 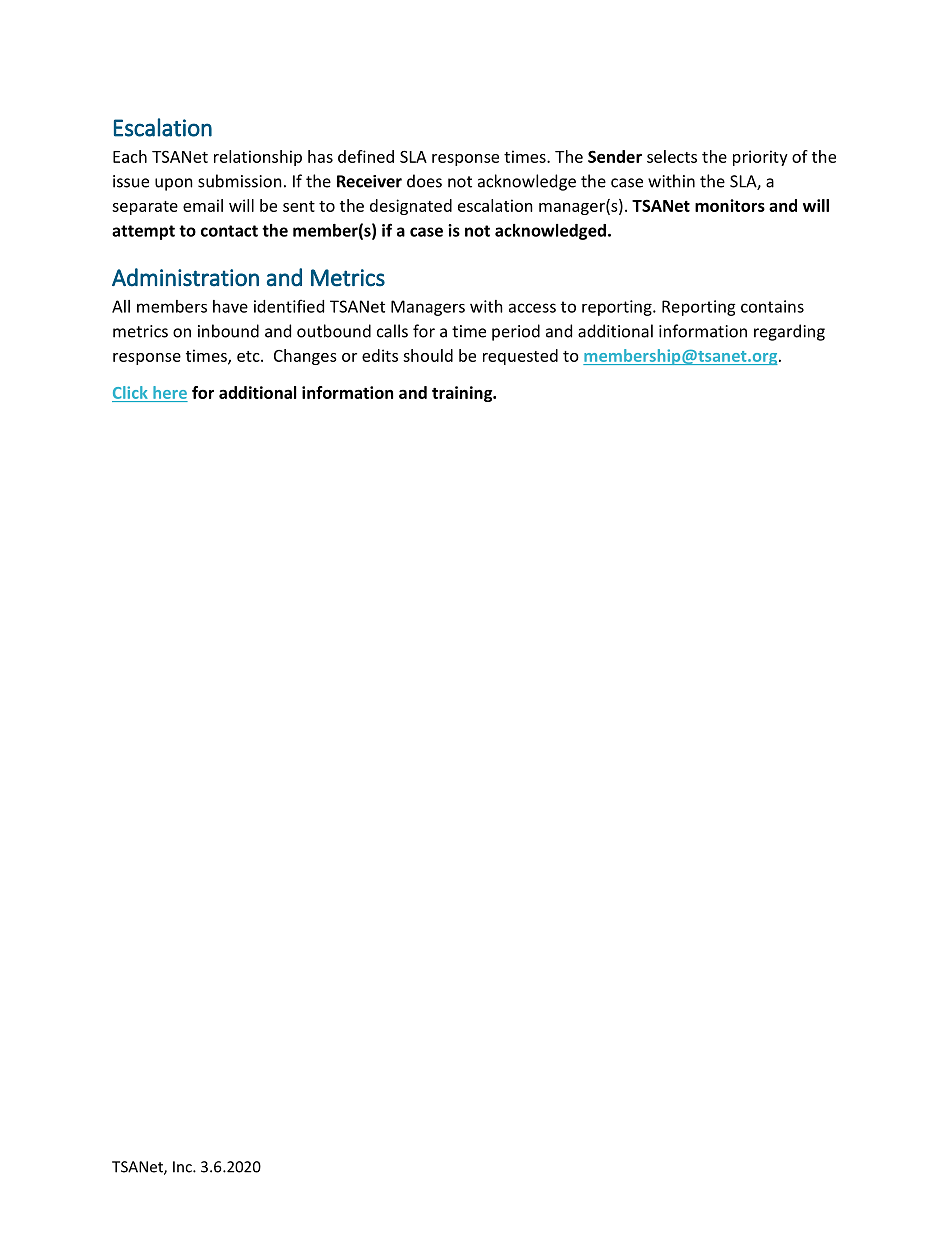 I want to click on should, so click(x=428, y=355).
